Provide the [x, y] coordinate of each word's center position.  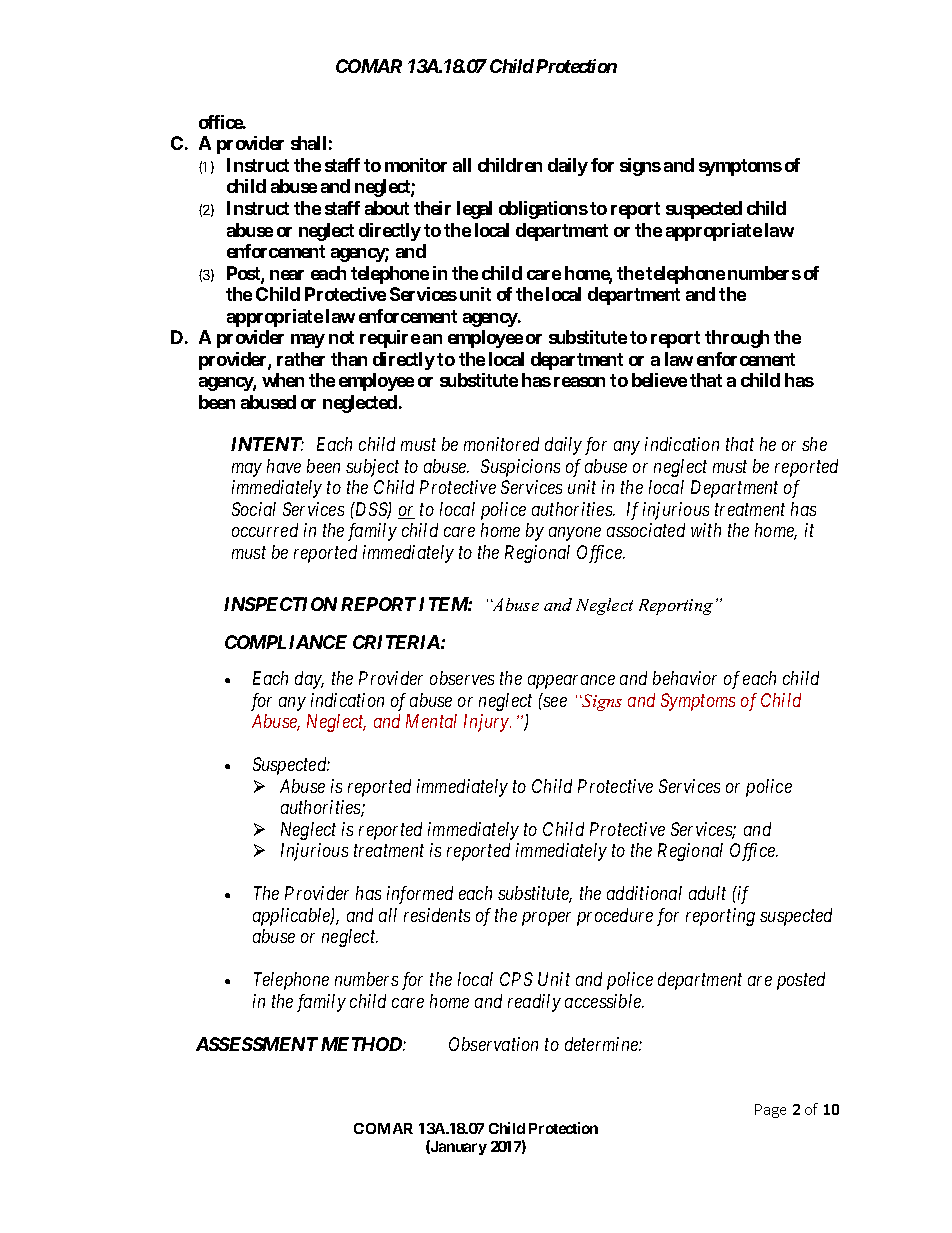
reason [579, 382]
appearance [571, 682]
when [283, 380]
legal [474, 210]
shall [308, 143]
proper [546, 919]
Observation [493, 1044]
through [737, 339]
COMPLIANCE [286, 642]
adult [707, 893]
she [814, 444]
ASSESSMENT [257, 1044]
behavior [685, 678]
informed [420, 895]
